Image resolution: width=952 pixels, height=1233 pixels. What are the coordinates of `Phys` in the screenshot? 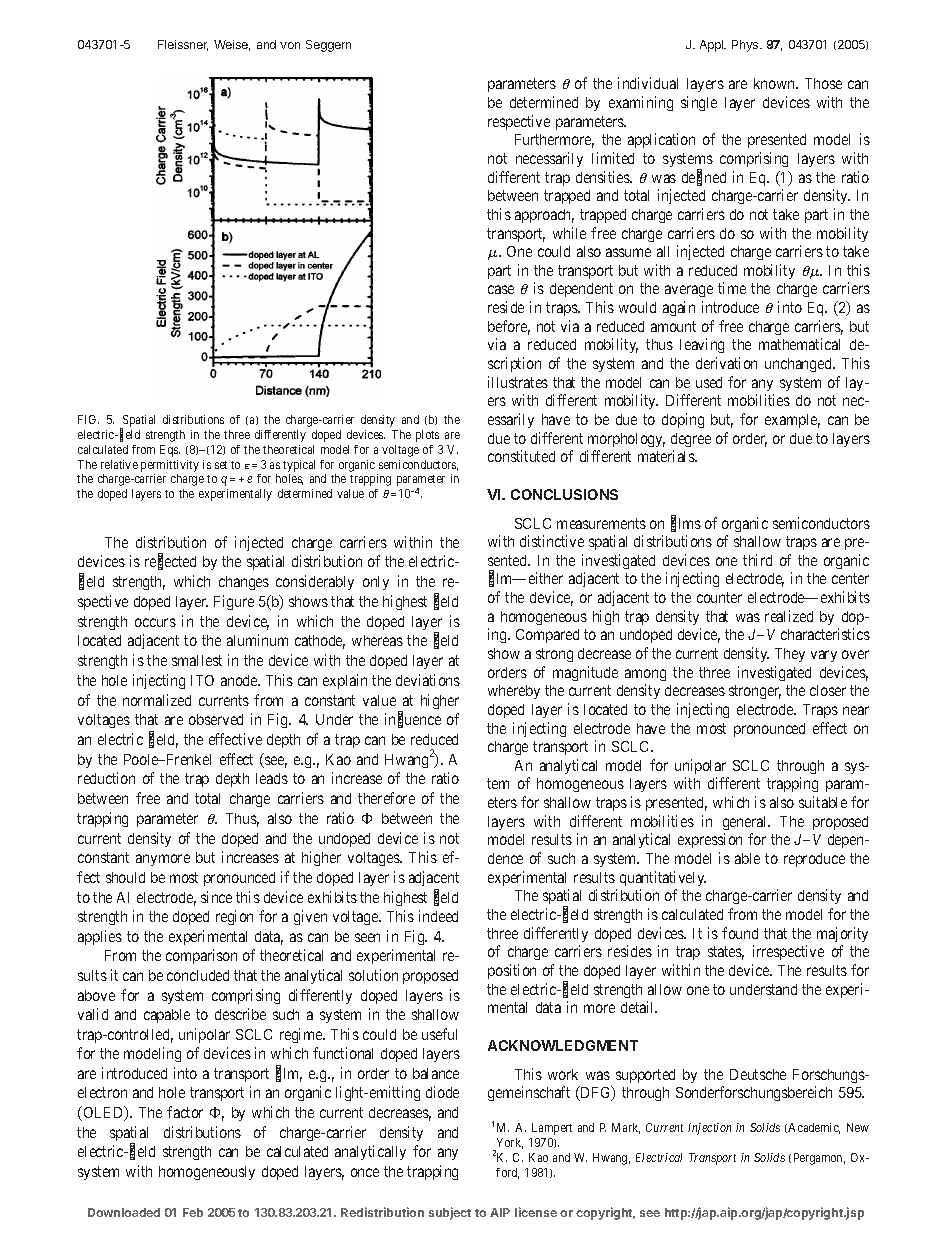 It's located at (746, 46).
